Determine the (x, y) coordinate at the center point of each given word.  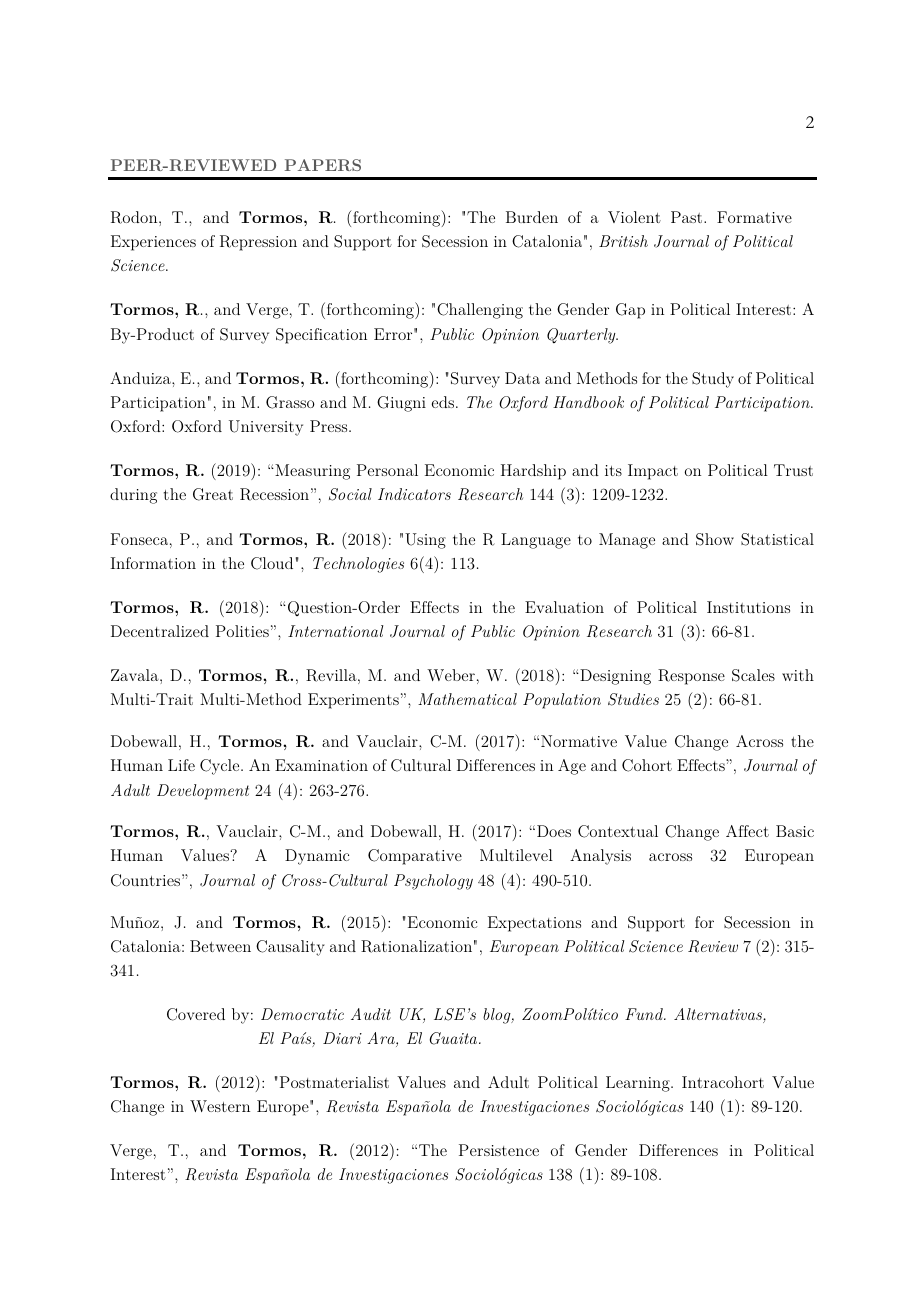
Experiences (153, 243)
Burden (532, 217)
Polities (242, 631)
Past (688, 217)
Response (691, 677)
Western (220, 1106)
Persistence (499, 1150)
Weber (451, 675)
